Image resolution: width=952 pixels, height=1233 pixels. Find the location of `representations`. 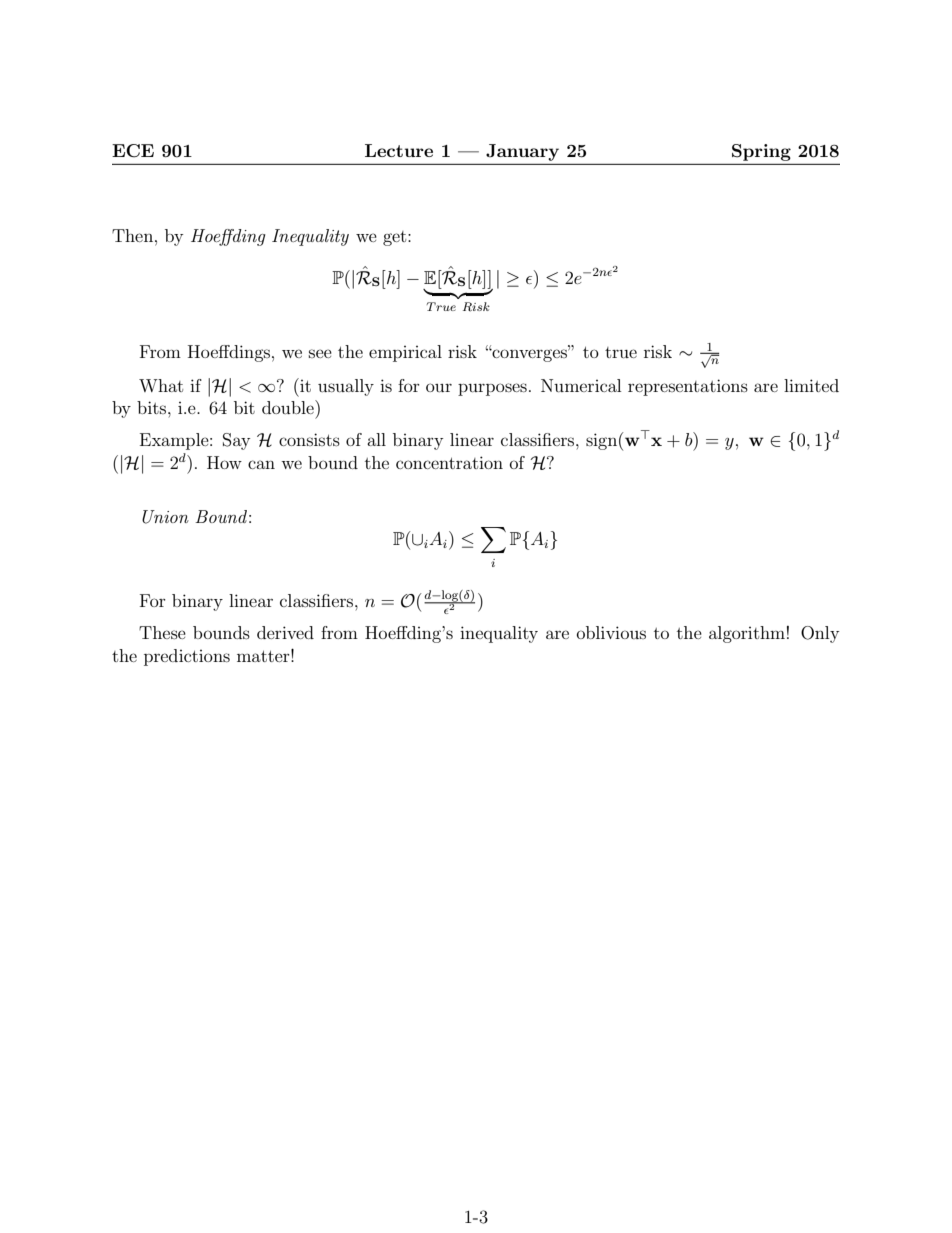

representations is located at coordinates (688, 387).
